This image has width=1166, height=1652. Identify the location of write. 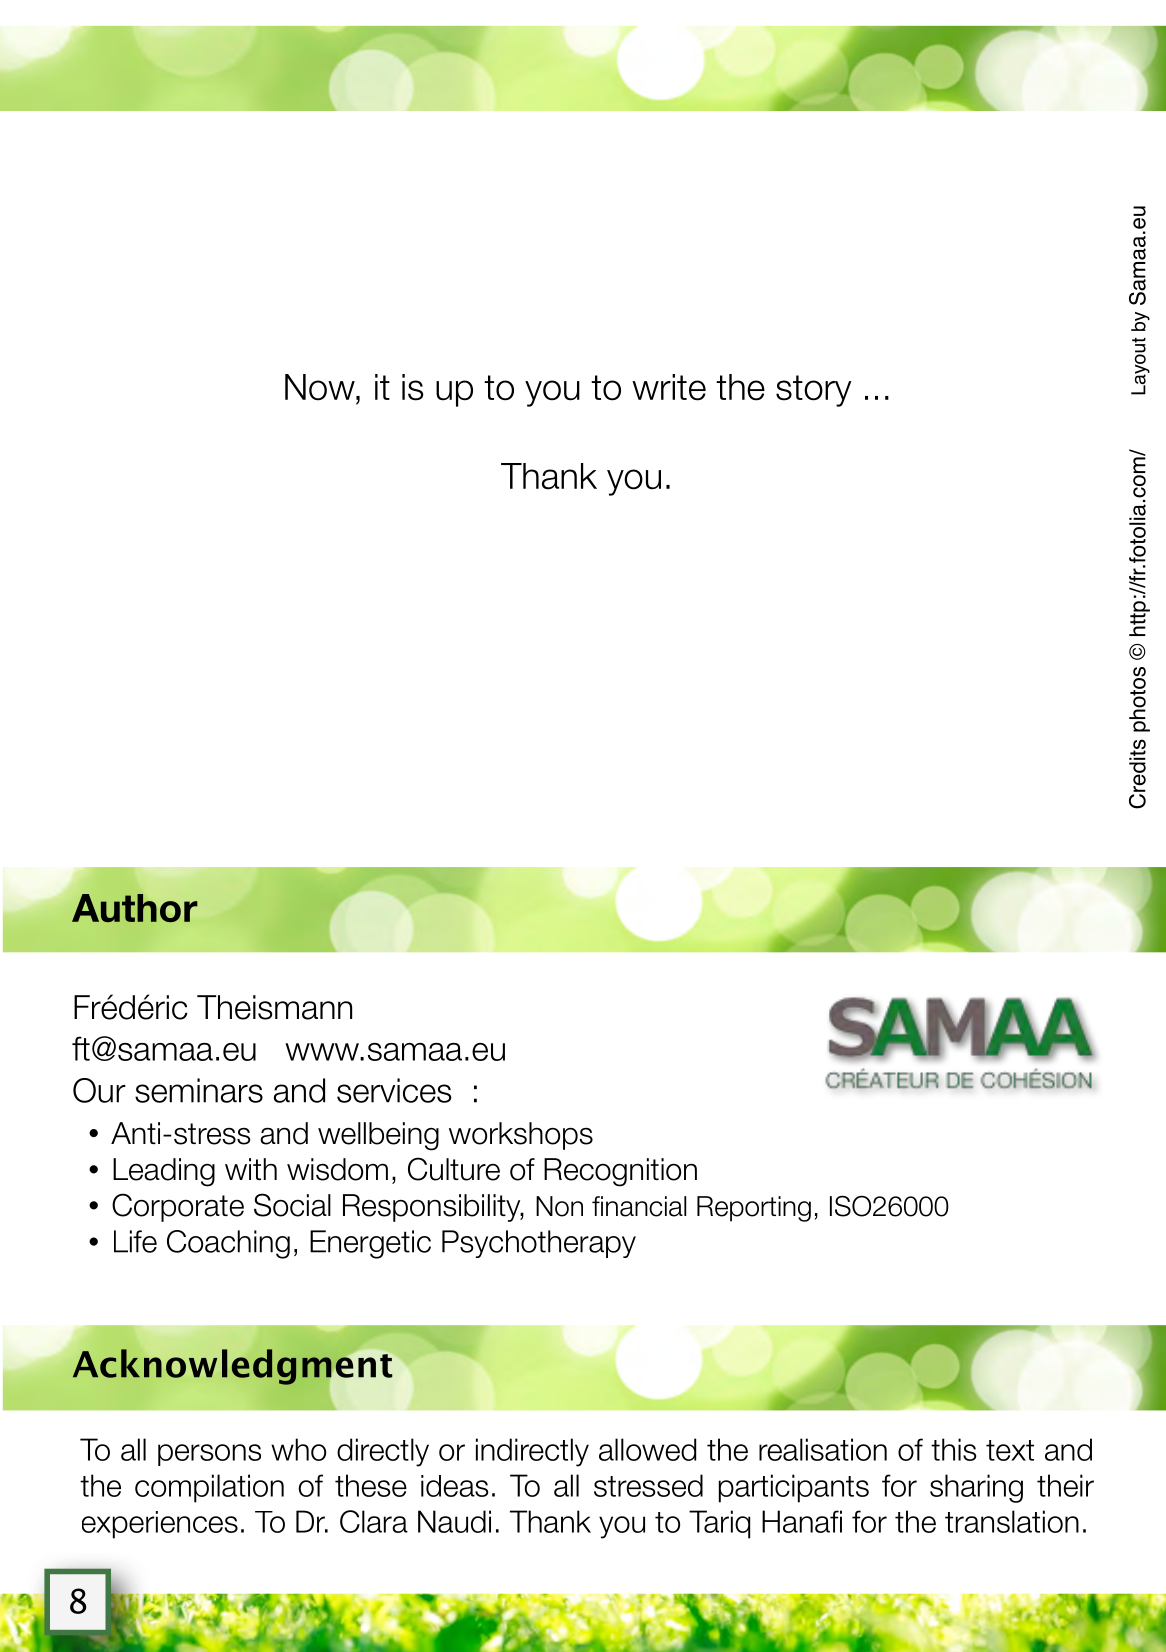
(669, 387).
